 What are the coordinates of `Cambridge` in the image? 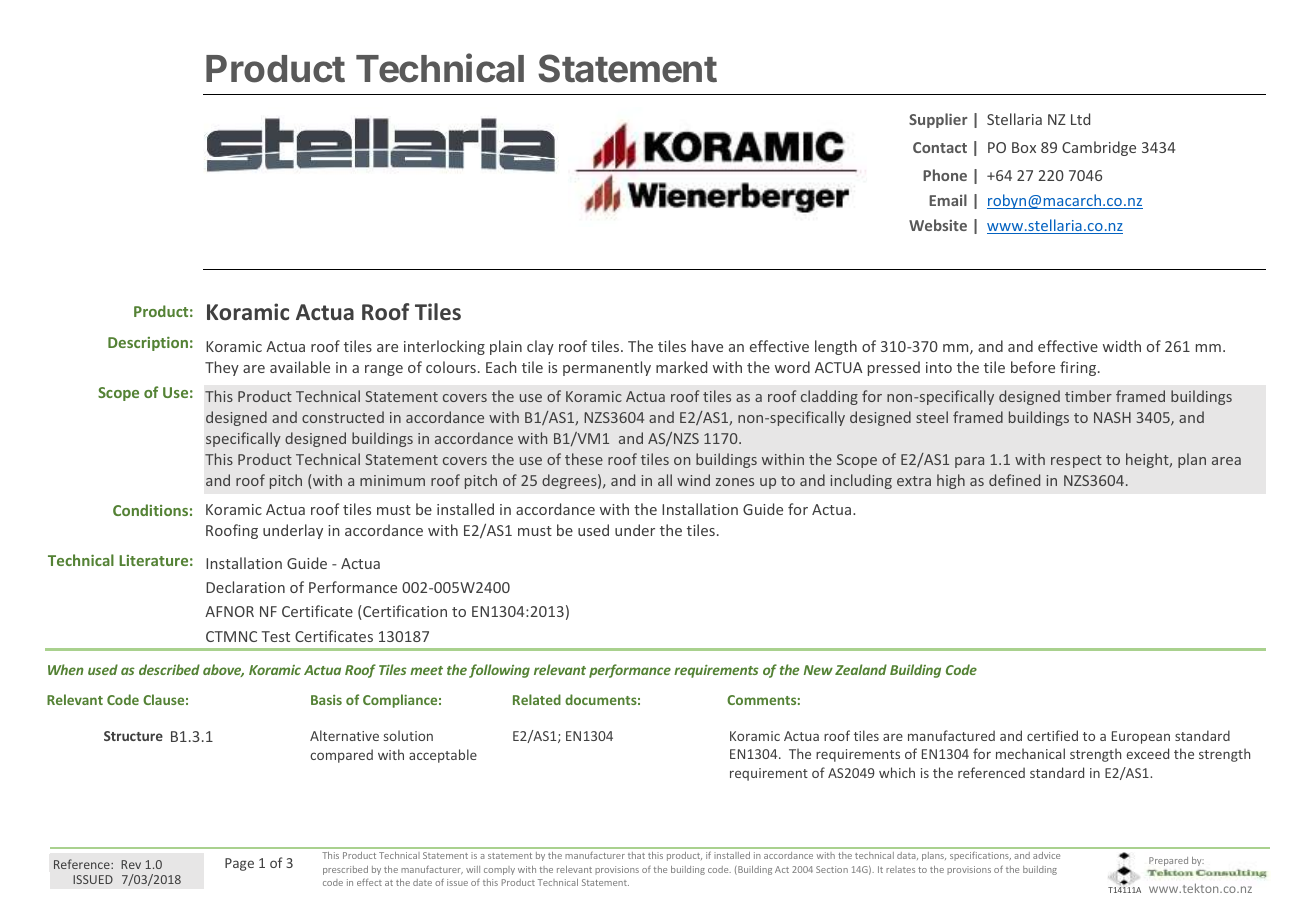 It's located at (1099, 148).
